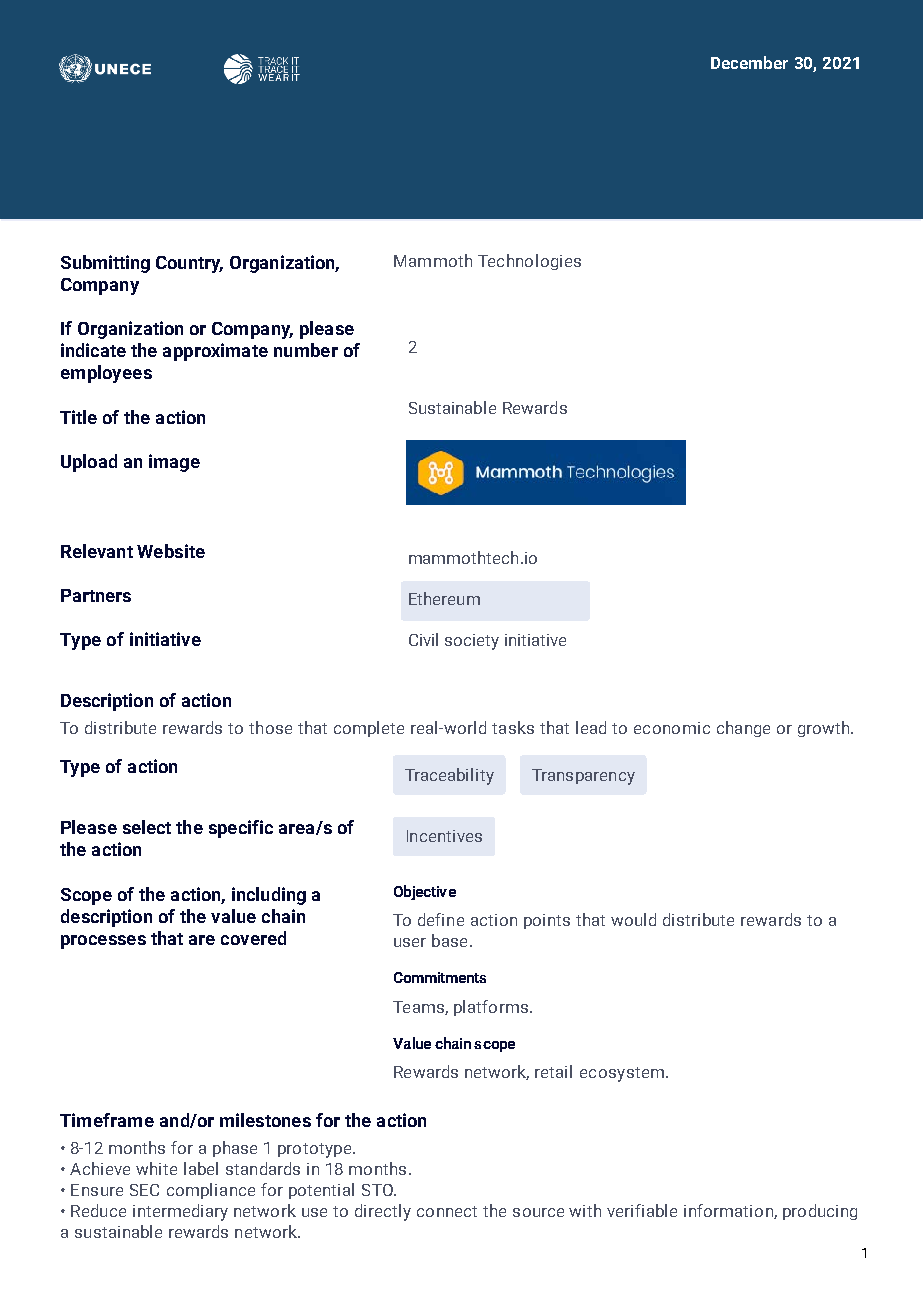 This page has width=924, height=1308. Describe the element at coordinates (156, 1168) in the page. I see `white` at that location.
